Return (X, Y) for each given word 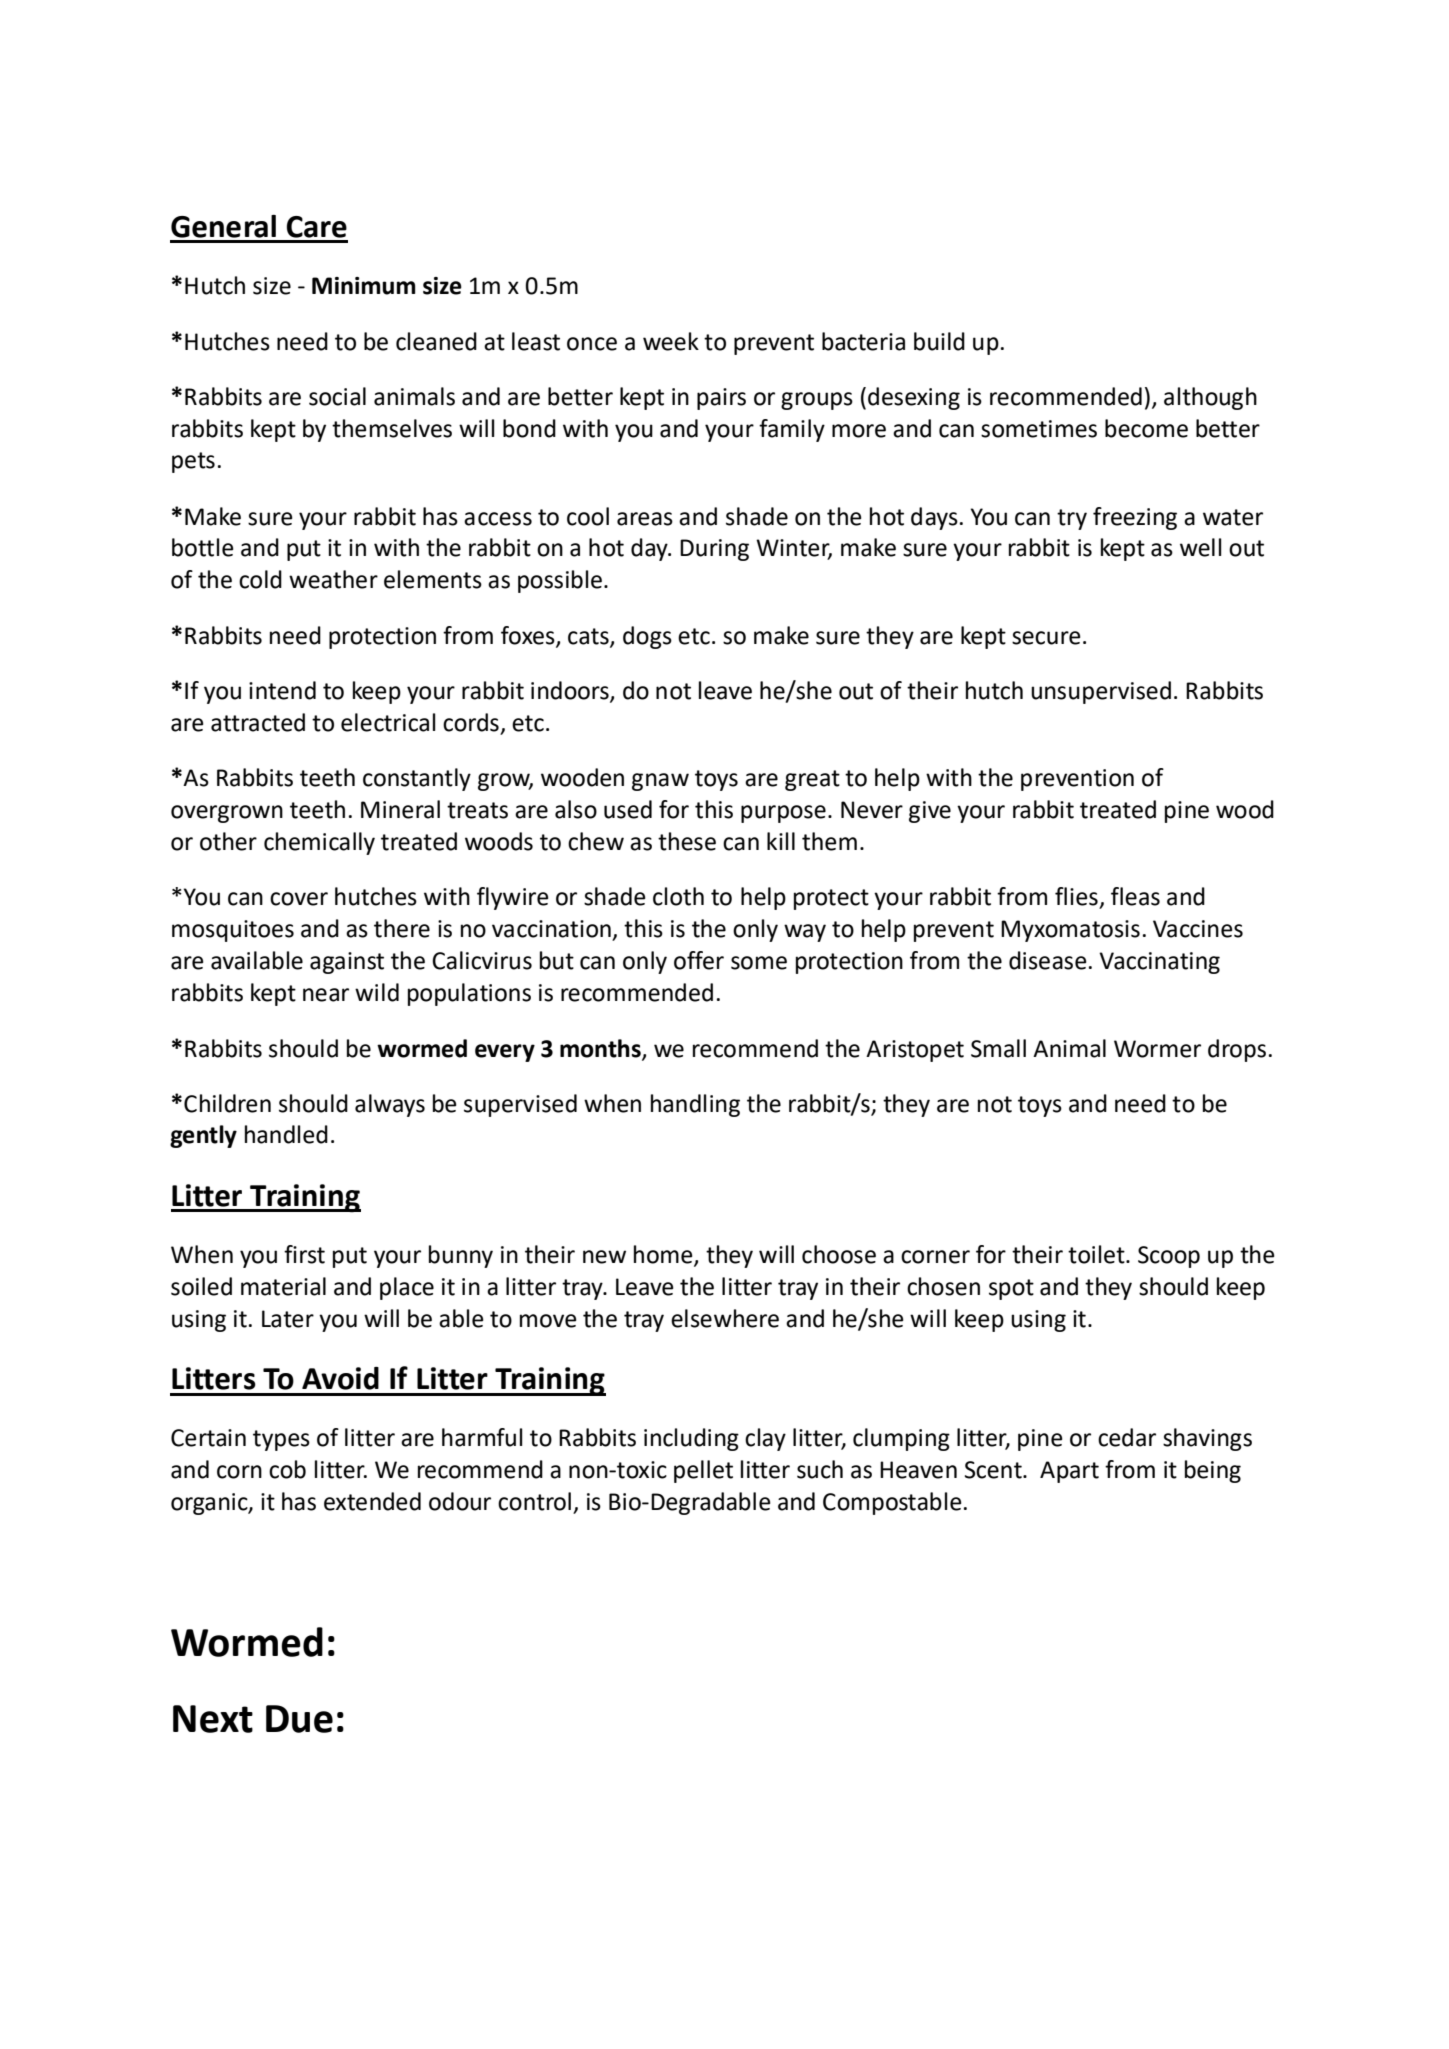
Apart (1069, 1472)
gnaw (660, 782)
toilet (1097, 1254)
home (664, 1255)
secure (1046, 638)
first (304, 1254)
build (939, 341)
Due (299, 1719)
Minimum (364, 286)
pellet (703, 1471)
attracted (258, 722)
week (671, 341)
